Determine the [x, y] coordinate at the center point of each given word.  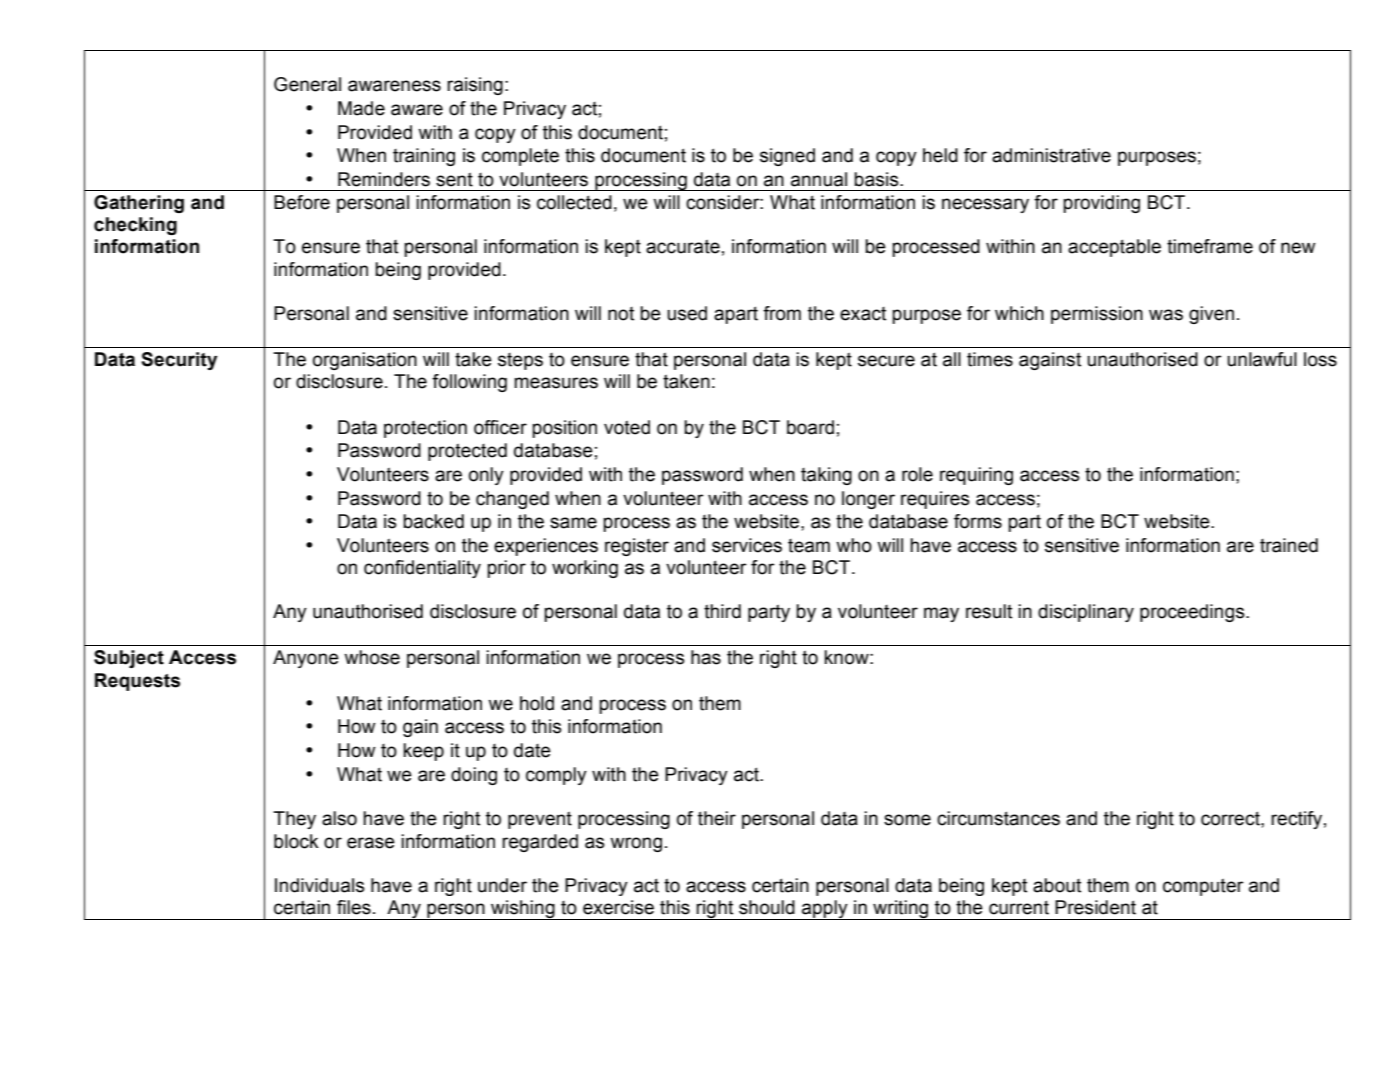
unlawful [1262, 359]
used [687, 313]
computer [1203, 887]
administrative [1051, 155]
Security [179, 361]
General [307, 84]
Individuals [319, 885]
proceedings [1193, 613]
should [767, 907]
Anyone [306, 659]
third [722, 611]
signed [787, 157]
